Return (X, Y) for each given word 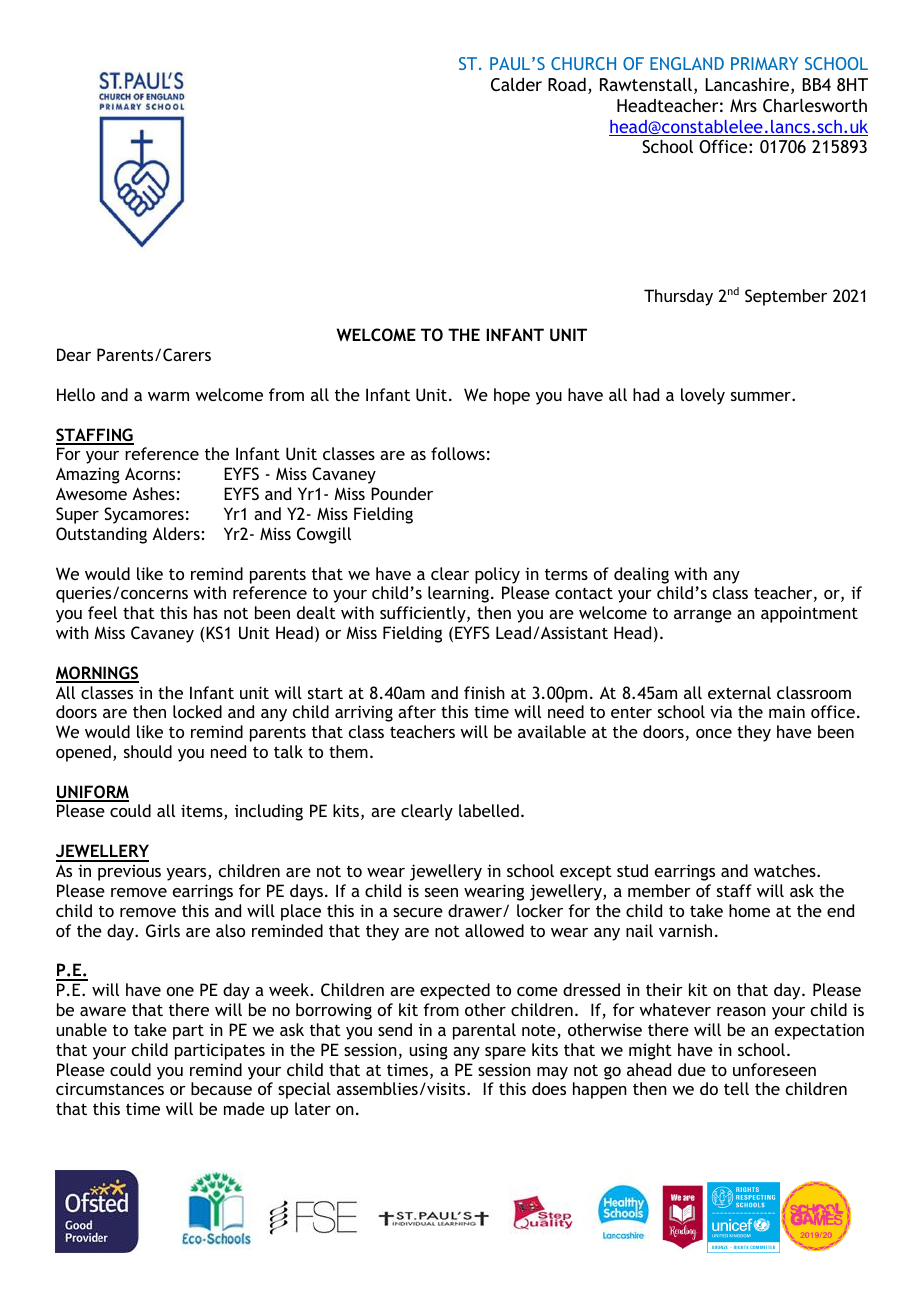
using (428, 1051)
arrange (703, 616)
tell (736, 1088)
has (206, 612)
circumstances (110, 1089)
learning (458, 594)
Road (567, 84)
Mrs (743, 105)
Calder (516, 85)
